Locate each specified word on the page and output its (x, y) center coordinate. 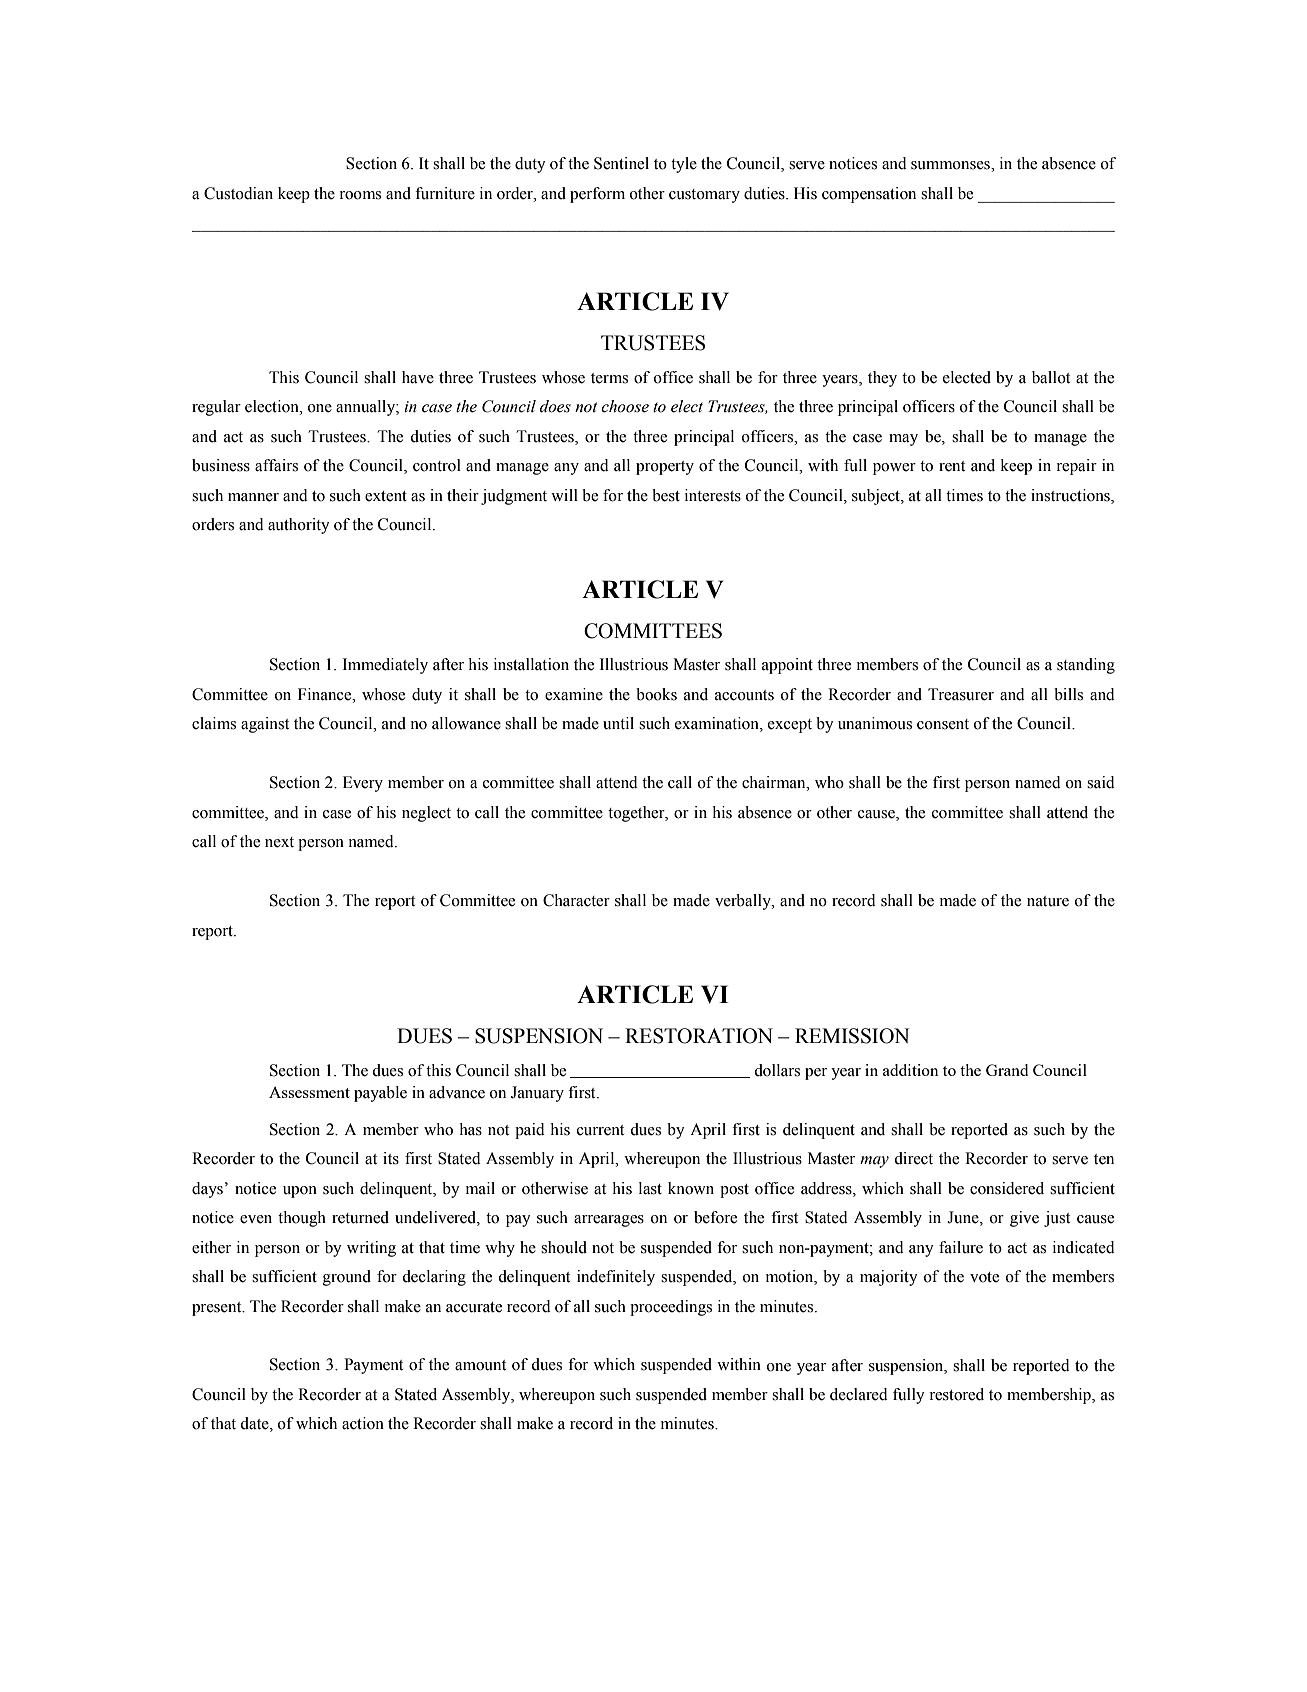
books (656, 694)
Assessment (309, 1092)
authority (298, 526)
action (363, 1423)
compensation (869, 195)
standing (1086, 666)
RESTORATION (699, 1036)
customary (704, 196)
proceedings (671, 1308)
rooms (360, 195)
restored (957, 1394)
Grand (1007, 1070)
